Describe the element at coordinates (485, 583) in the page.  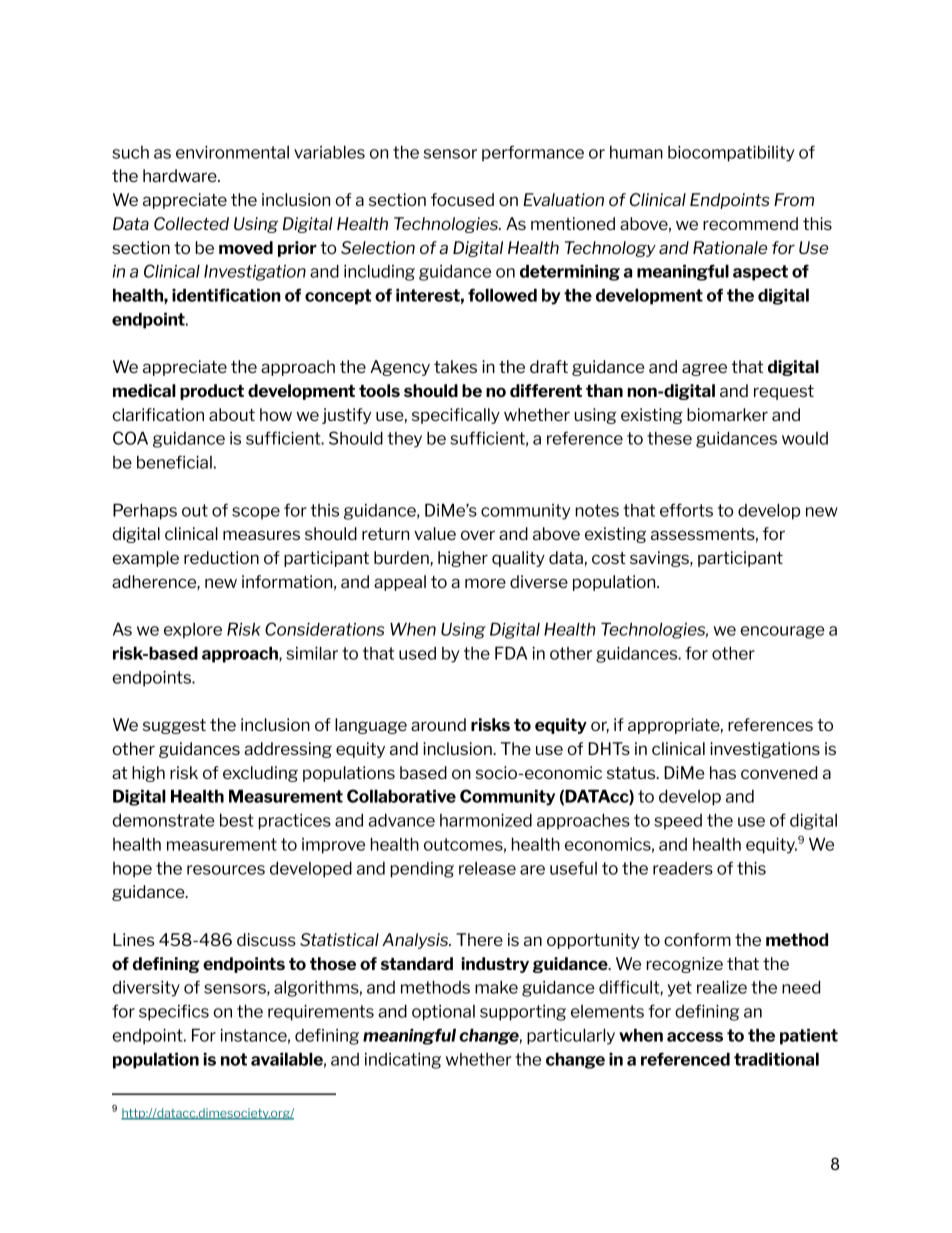
I see `more` at that location.
